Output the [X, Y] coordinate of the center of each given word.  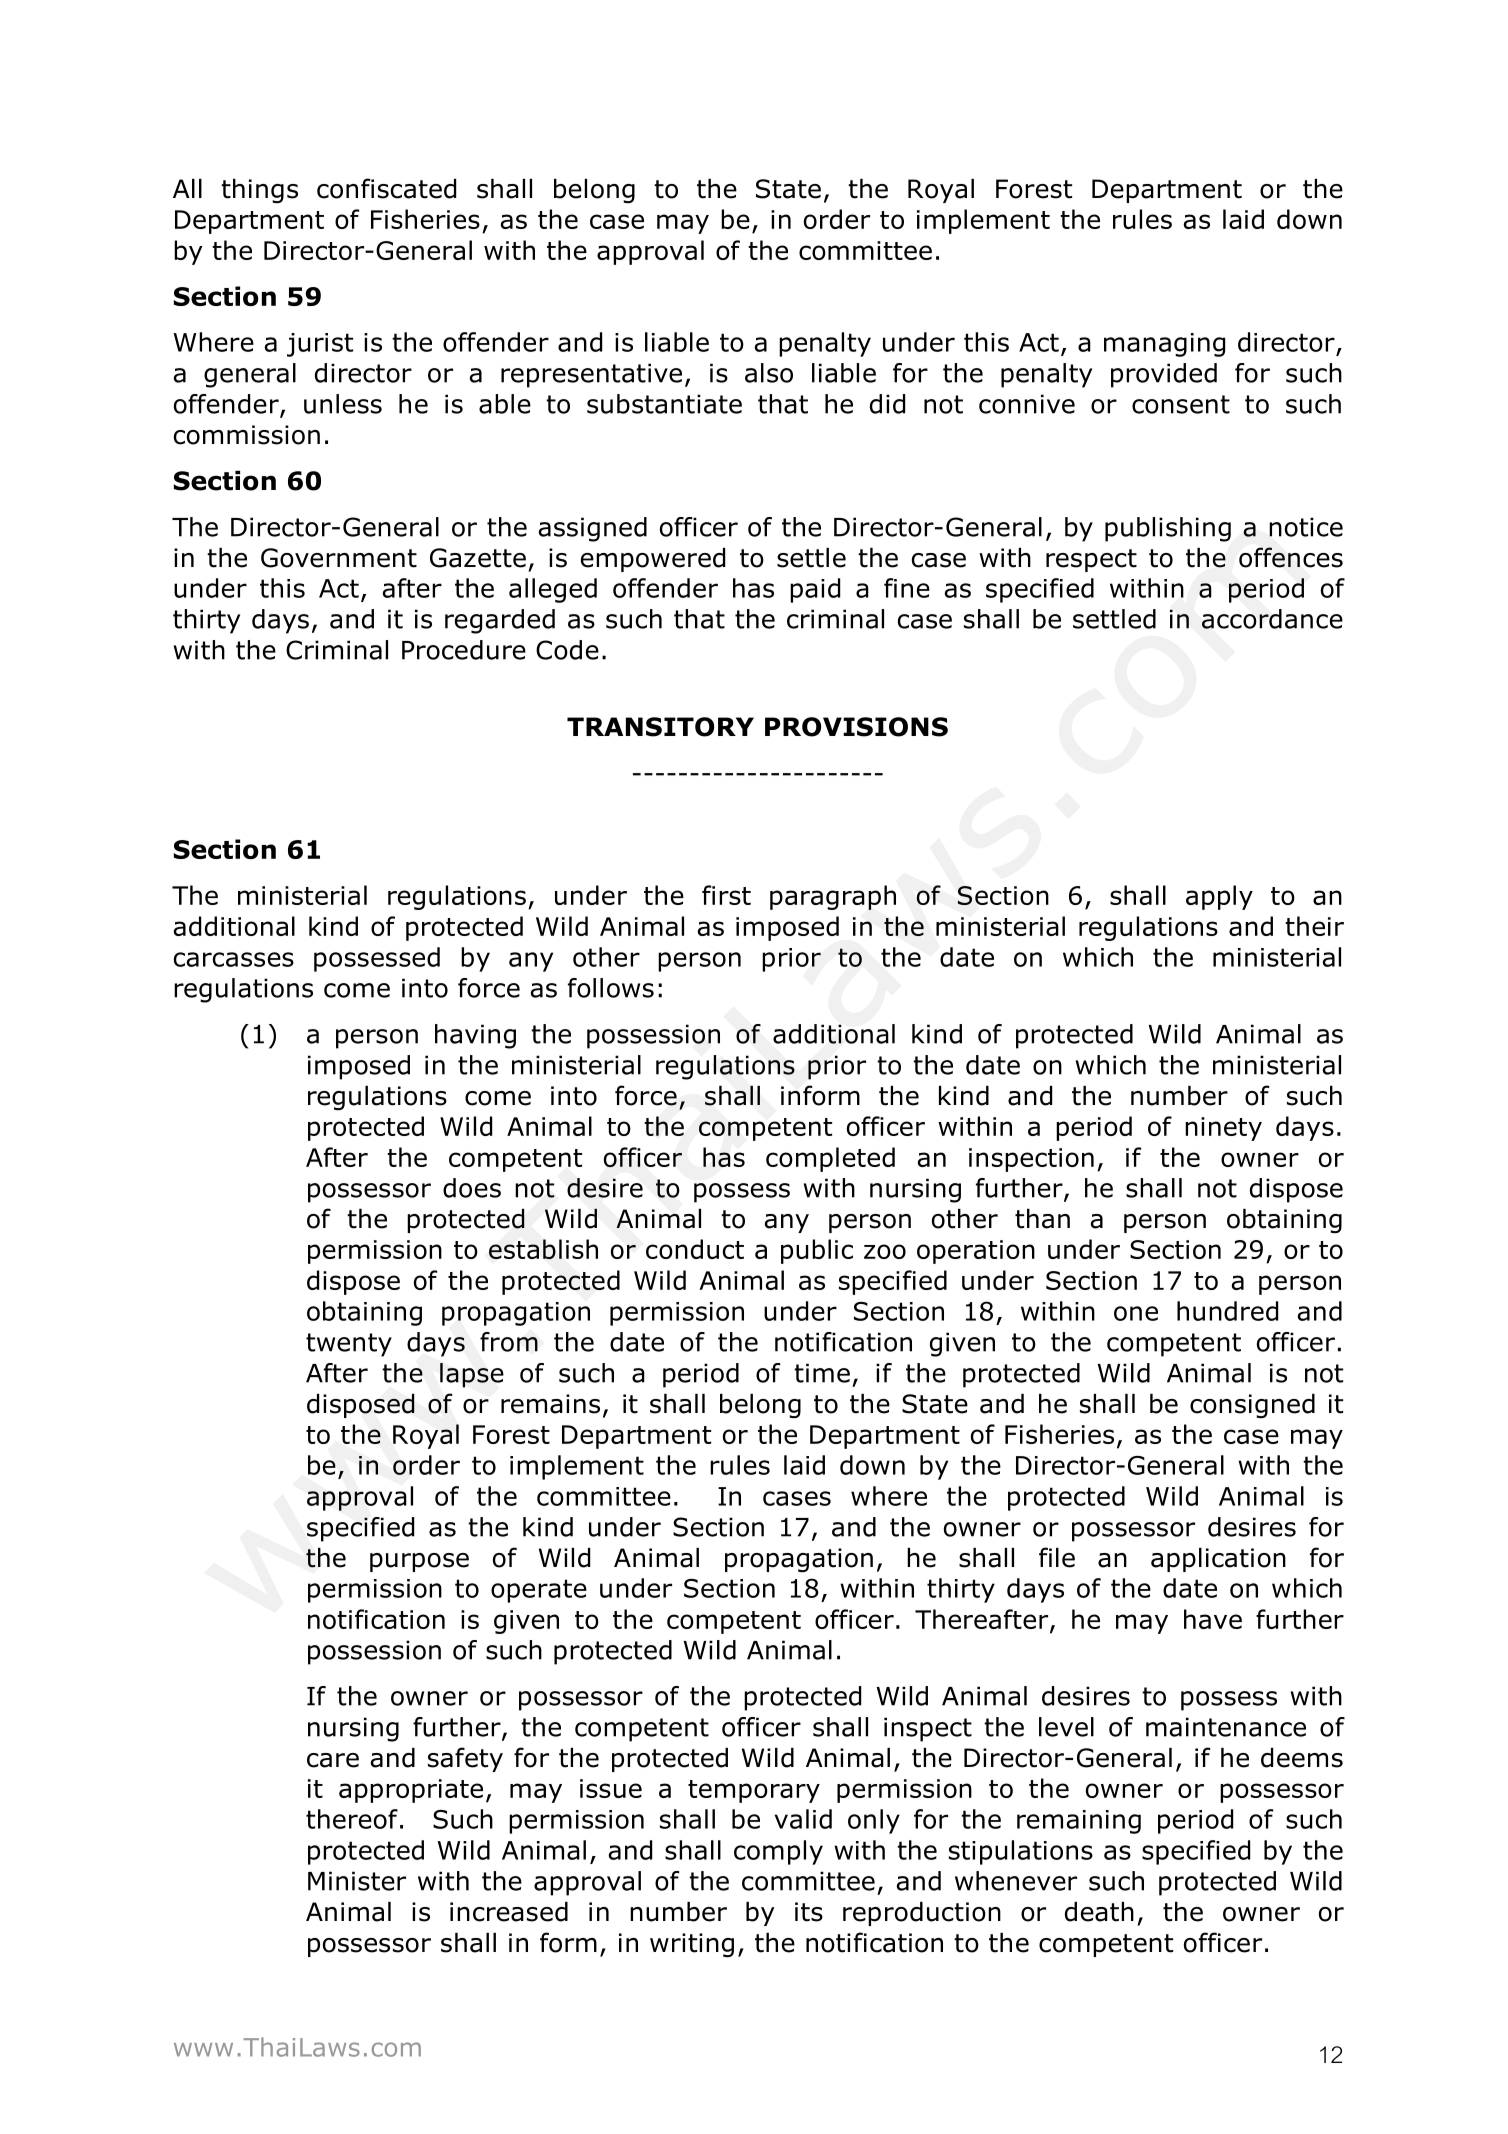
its [809, 1912]
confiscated [386, 188]
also [769, 373]
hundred [1227, 1311]
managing [1164, 345]
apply [1219, 897]
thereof [352, 1819]
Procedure [464, 650]
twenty [349, 1345]
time [822, 1373]
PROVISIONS [856, 727]
